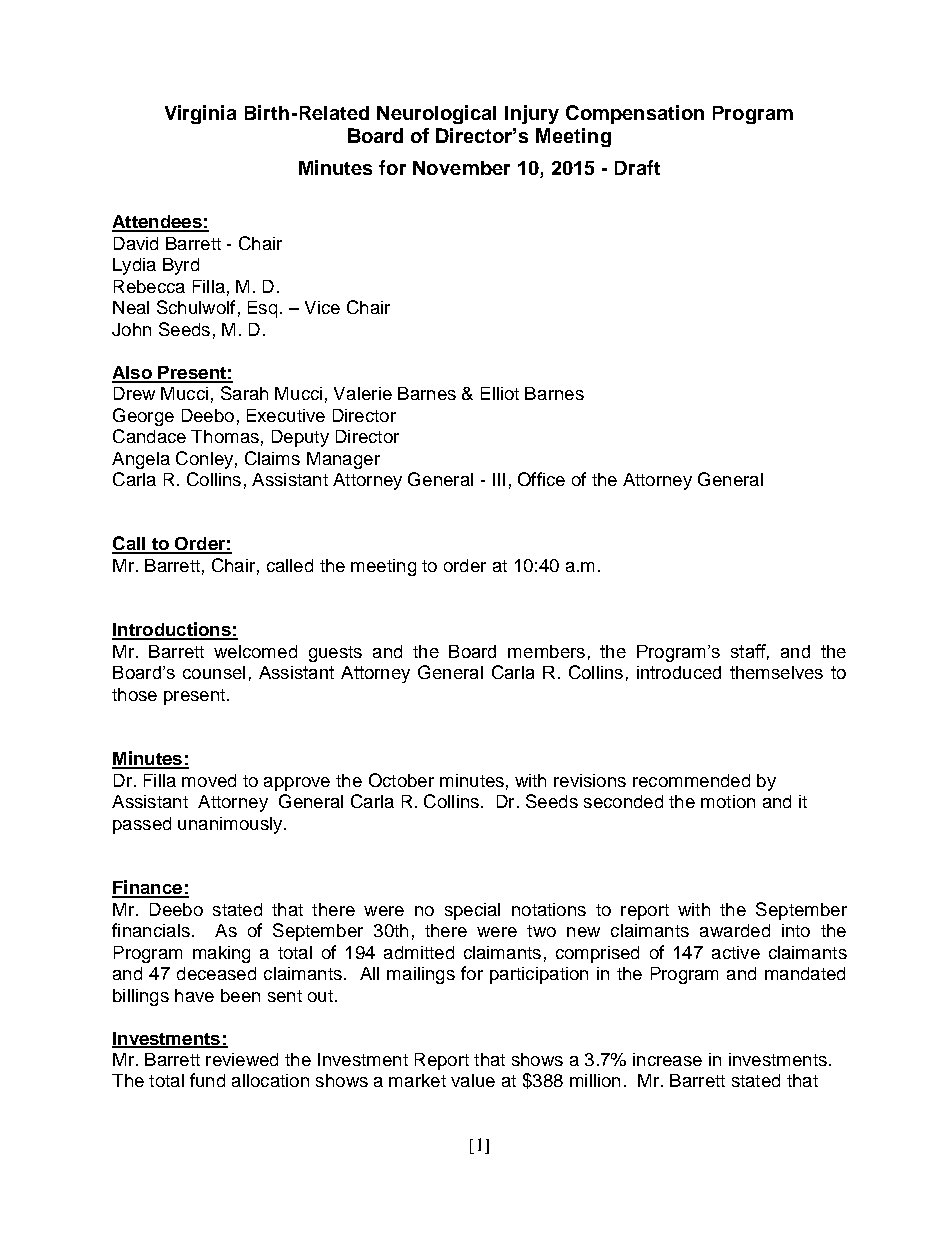 Image resolution: width=952 pixels, height=1233 pixels. Describe the element at coordinates (691, 780) in the image. I see `recommended` at that location.
